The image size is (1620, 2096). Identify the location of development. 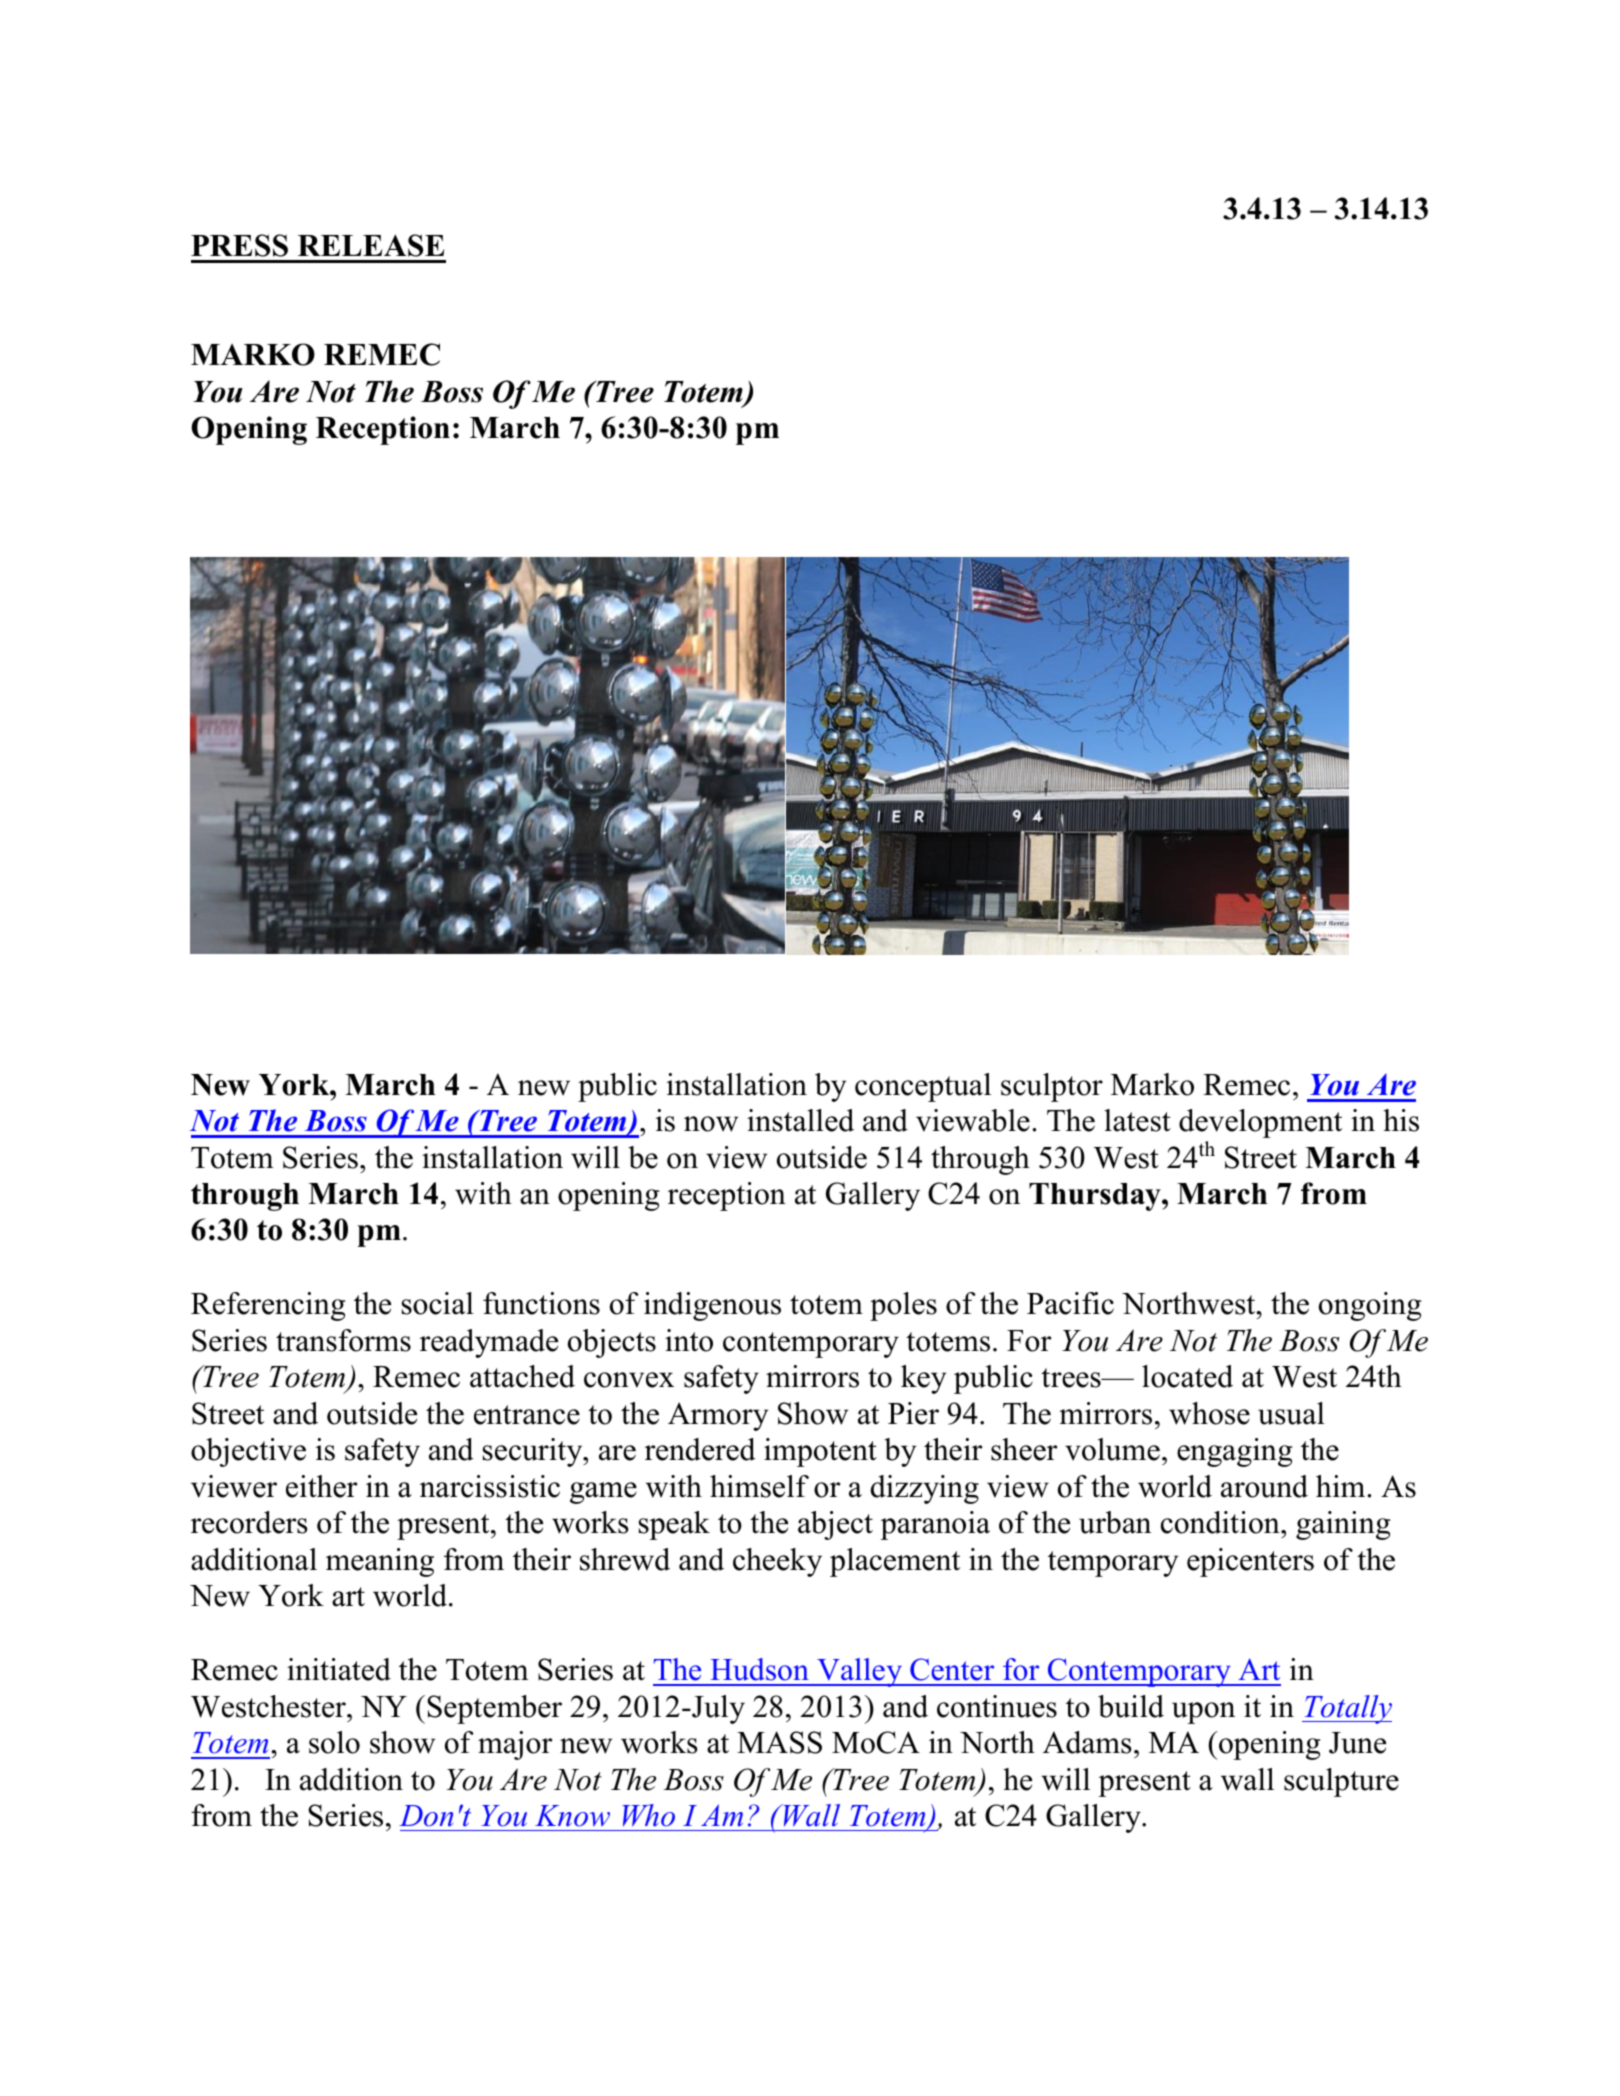
(1260, 1123).
